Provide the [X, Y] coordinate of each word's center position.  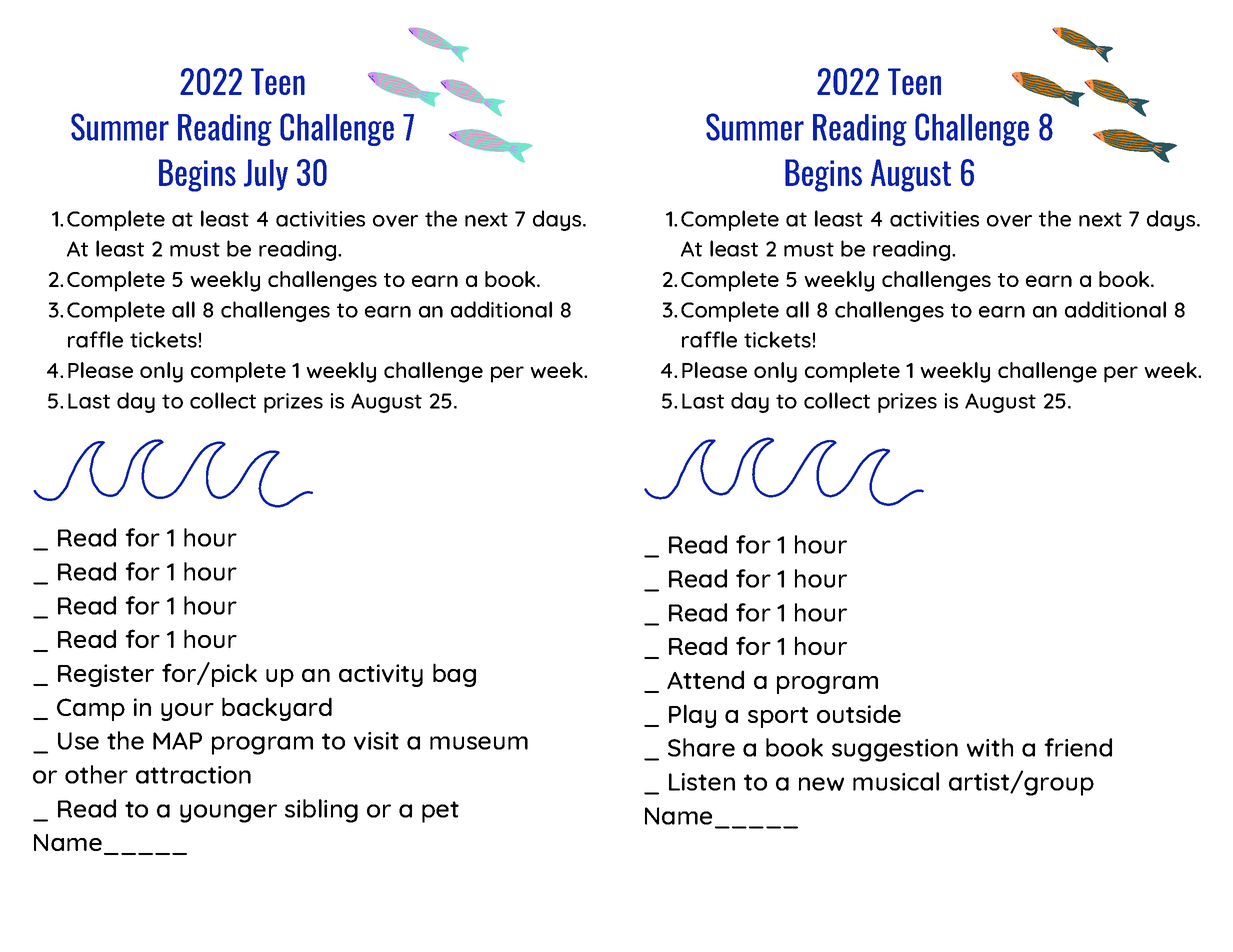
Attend [705, 679]
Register [106, 675]
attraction [193, 775]
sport [778, 717]
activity [381, 675]
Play [692, 716]
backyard [277, 709]
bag [454, 675]
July [266, 175]
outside [859, 713]
